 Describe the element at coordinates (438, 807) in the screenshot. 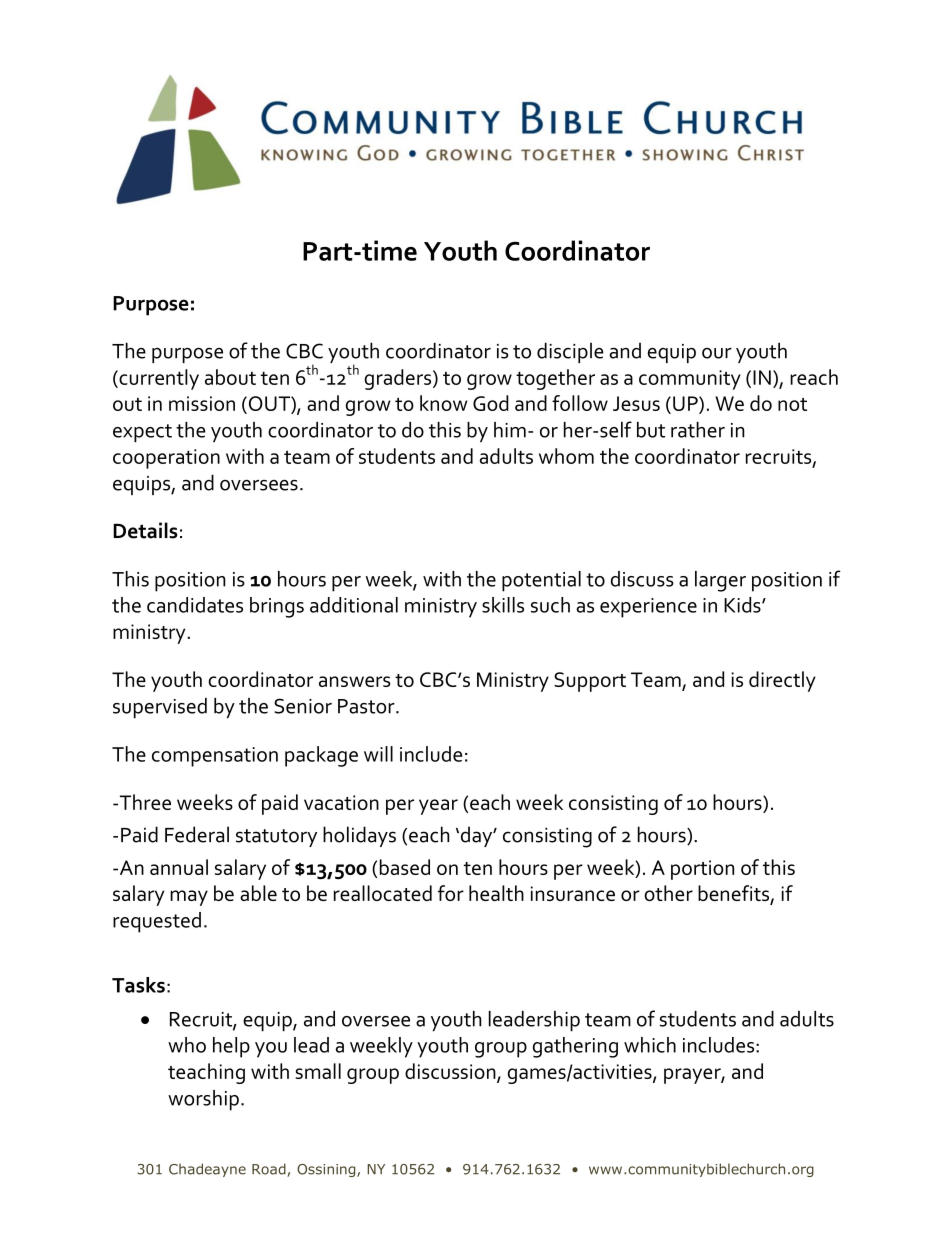

I see `year` at that location.
